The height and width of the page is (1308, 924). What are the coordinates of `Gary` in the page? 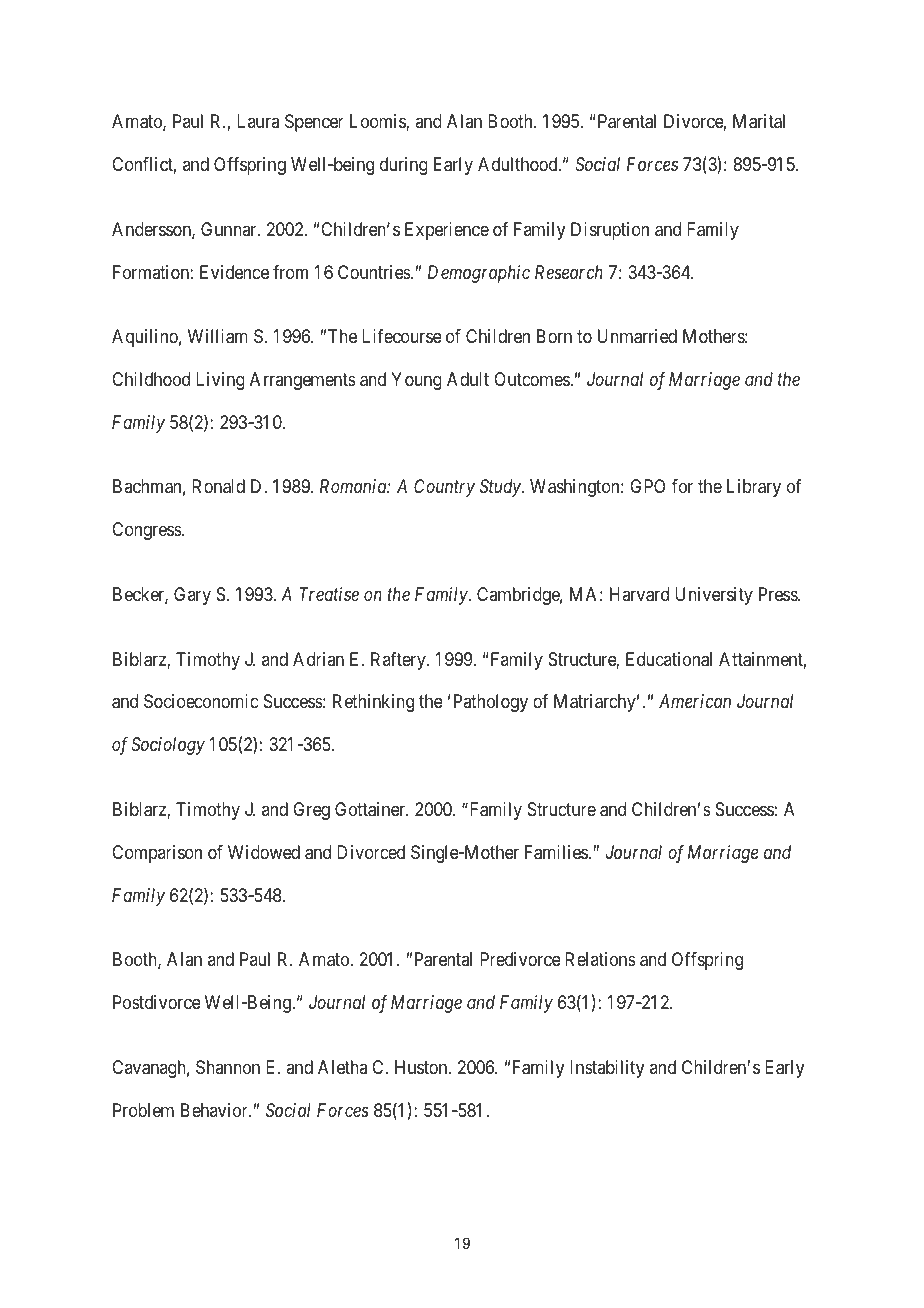 It's located at (192, 596).
